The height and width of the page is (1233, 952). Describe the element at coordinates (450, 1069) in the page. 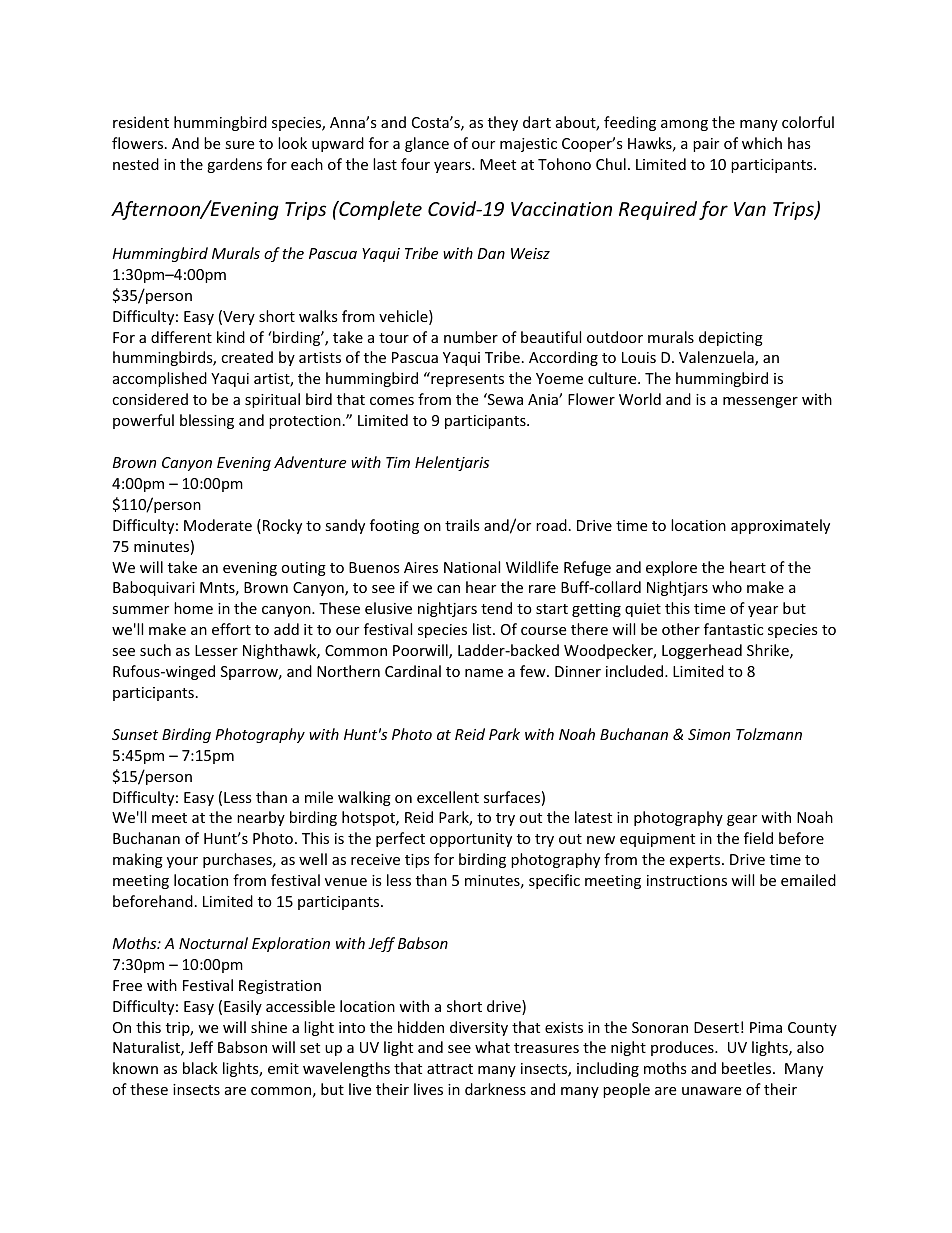

I see `attract` at that location.
